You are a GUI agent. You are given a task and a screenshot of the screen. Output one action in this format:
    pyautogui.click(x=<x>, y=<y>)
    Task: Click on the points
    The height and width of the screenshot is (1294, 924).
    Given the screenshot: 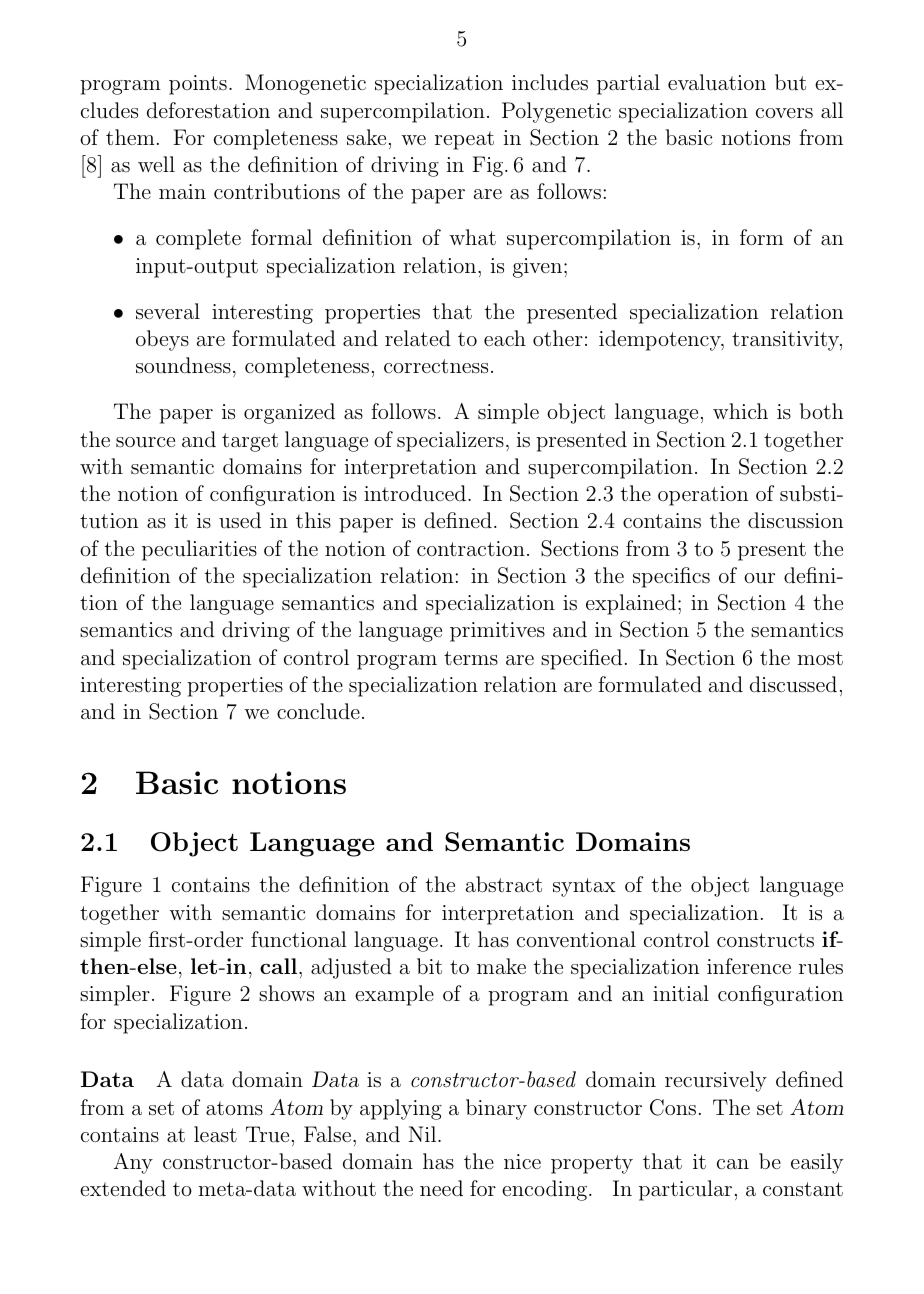 What is the action you would take?
    pyautogui.click(x=198, y=85)
